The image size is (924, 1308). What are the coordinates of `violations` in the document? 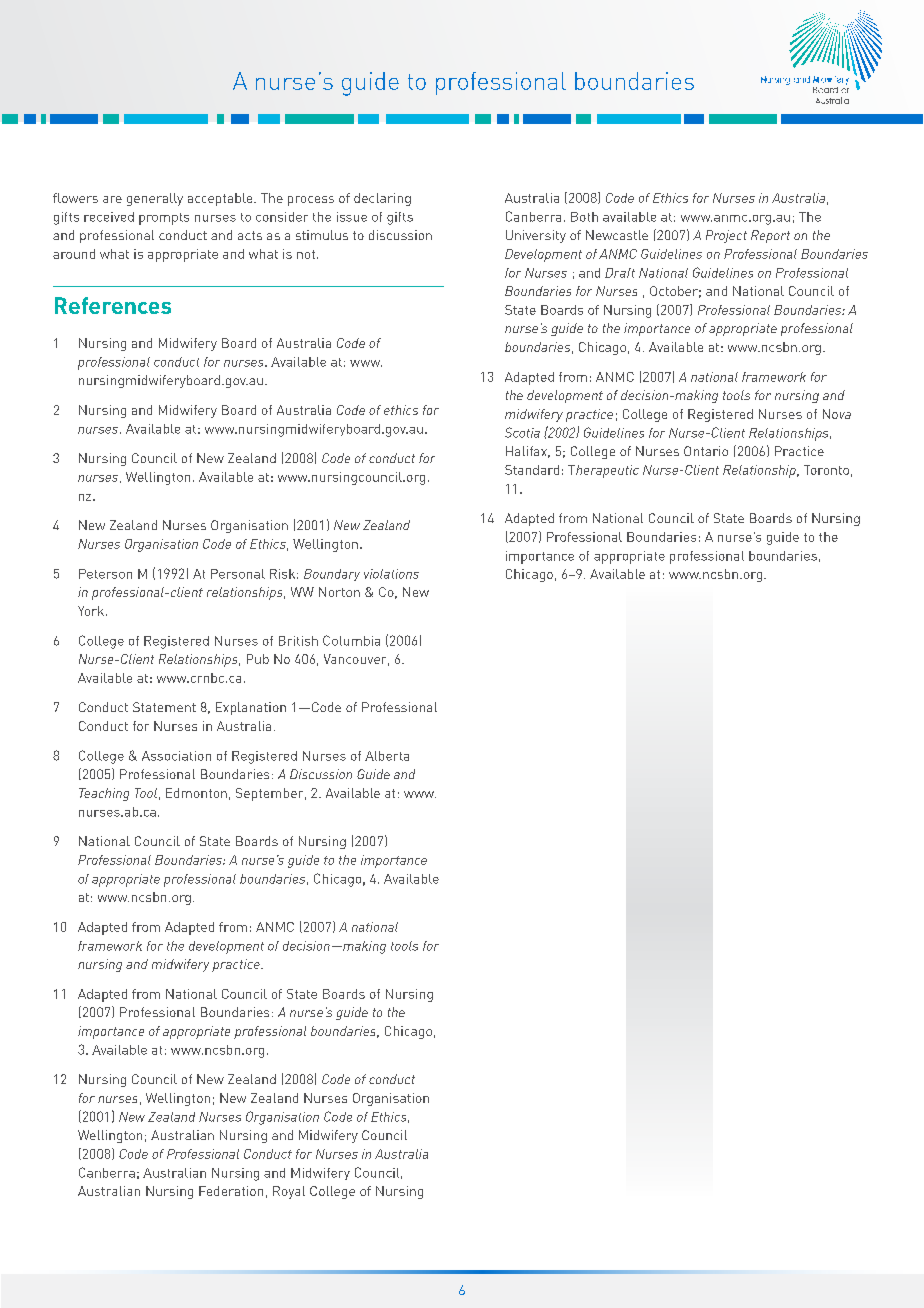 It's located at (391, 574).
